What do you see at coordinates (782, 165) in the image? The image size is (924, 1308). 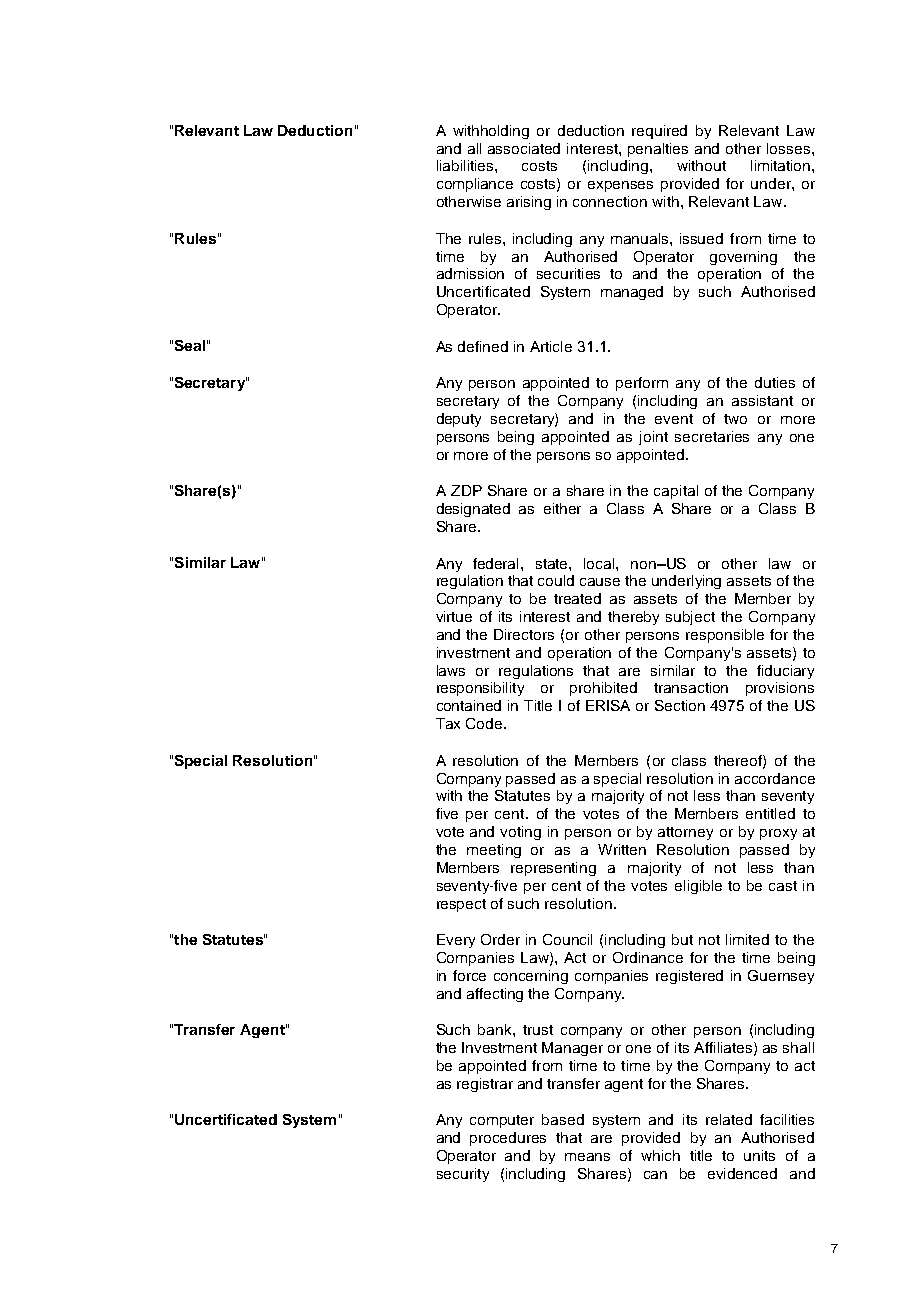 I see `limitation` at bounding box center [782, 165].
